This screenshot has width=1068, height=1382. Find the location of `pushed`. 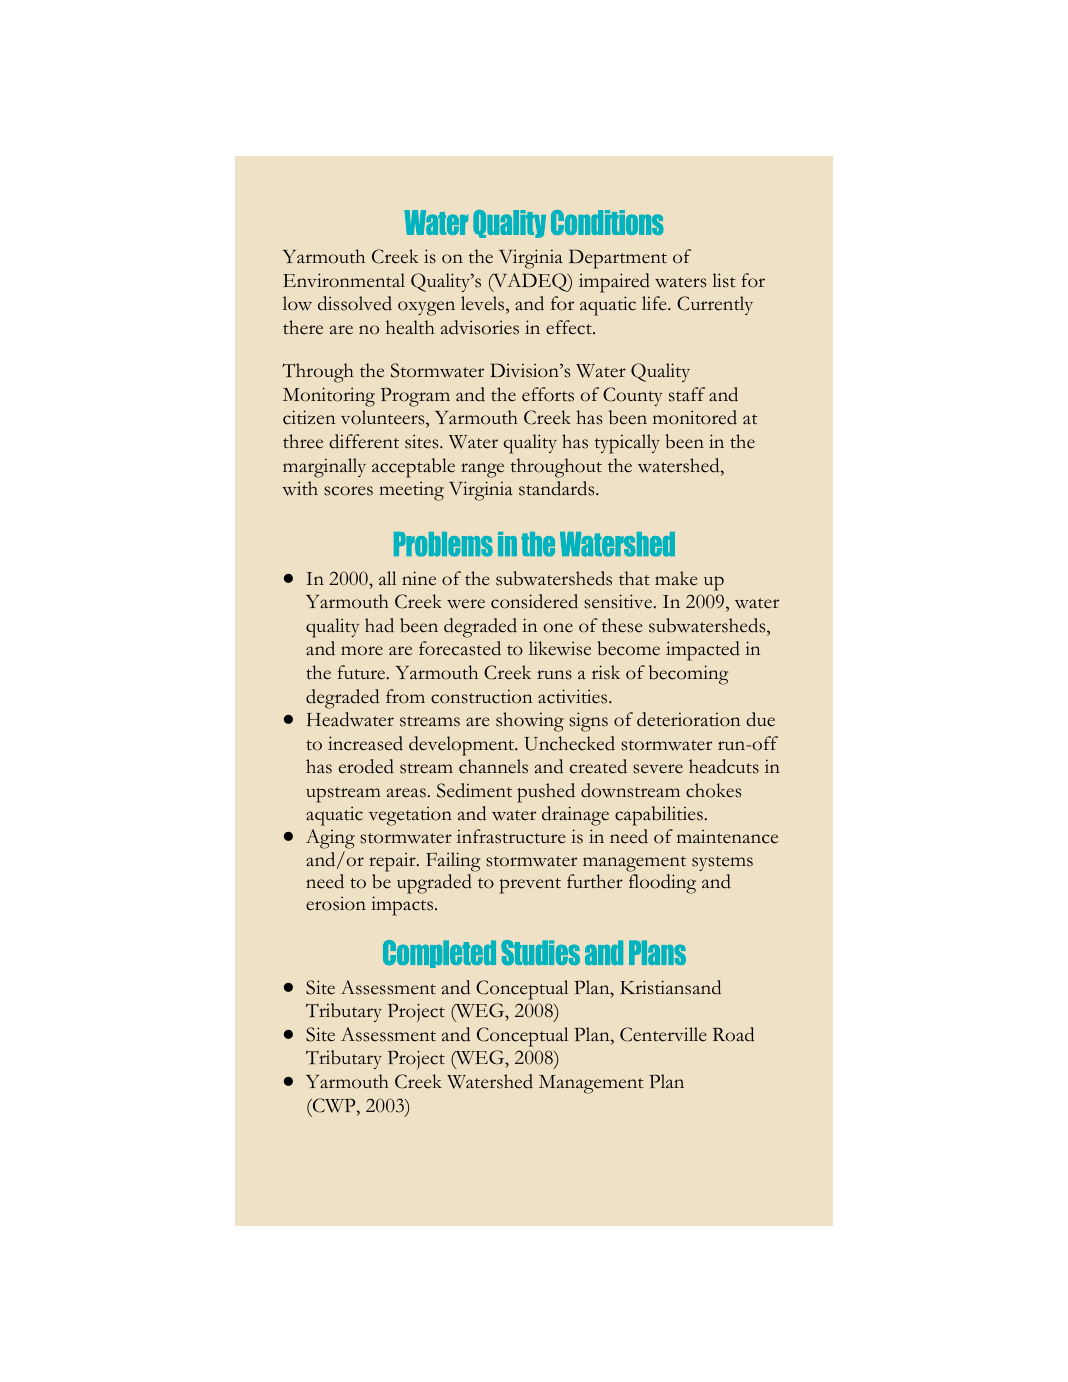

pushed is located at coordinates (546, 793).
